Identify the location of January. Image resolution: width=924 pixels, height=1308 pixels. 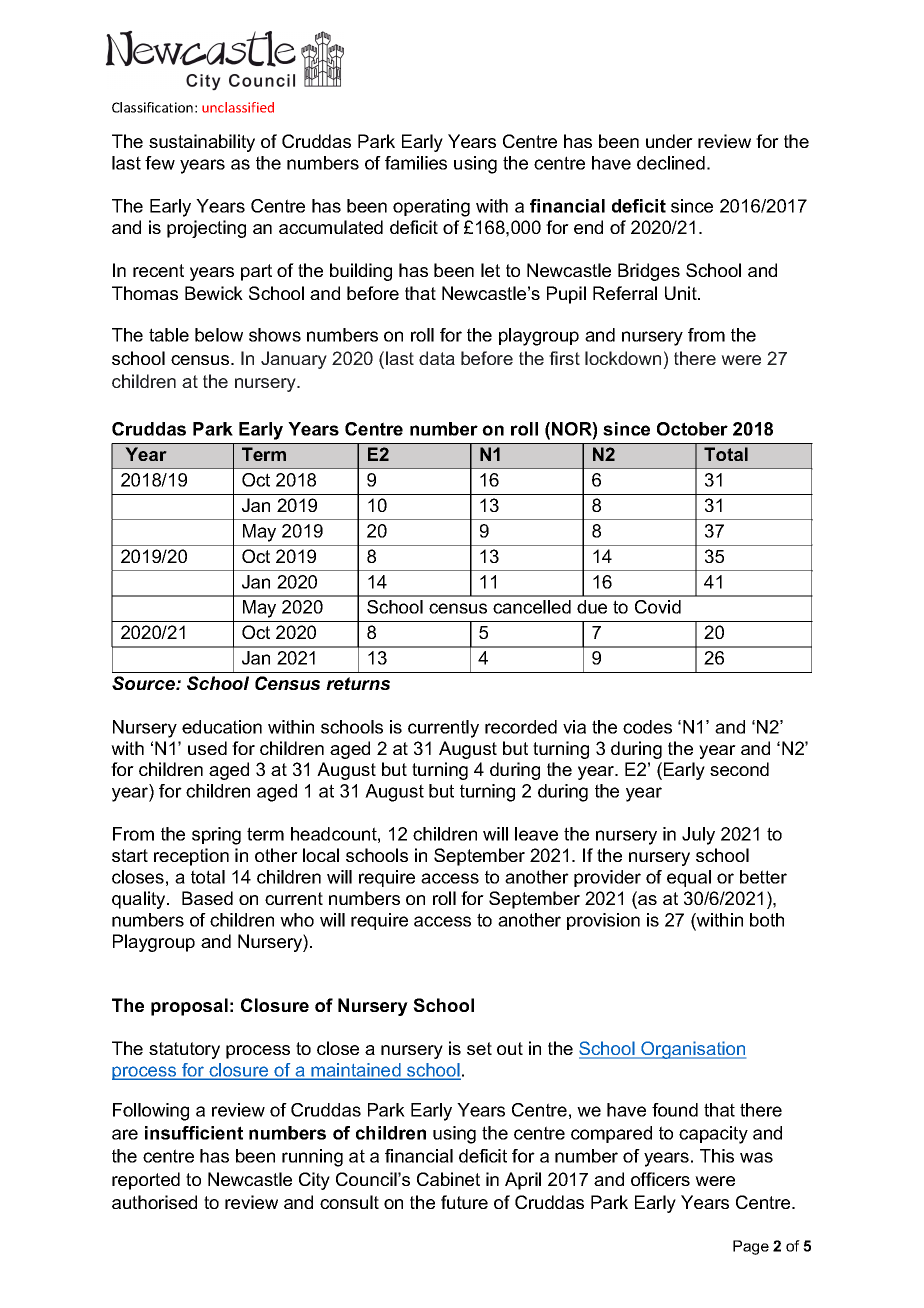
(294, 360).
